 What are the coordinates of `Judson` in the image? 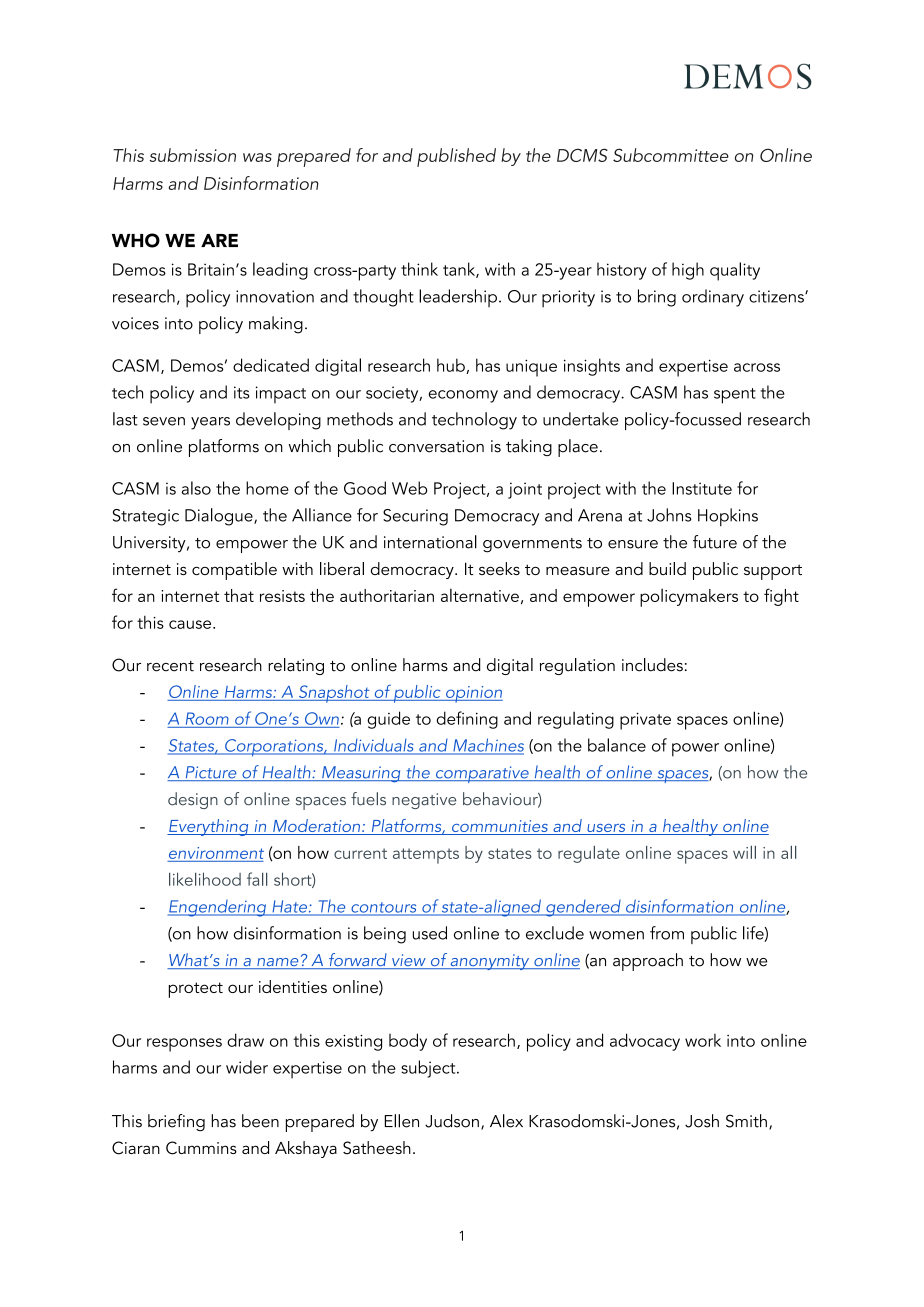 It's located at (452, 1121).
